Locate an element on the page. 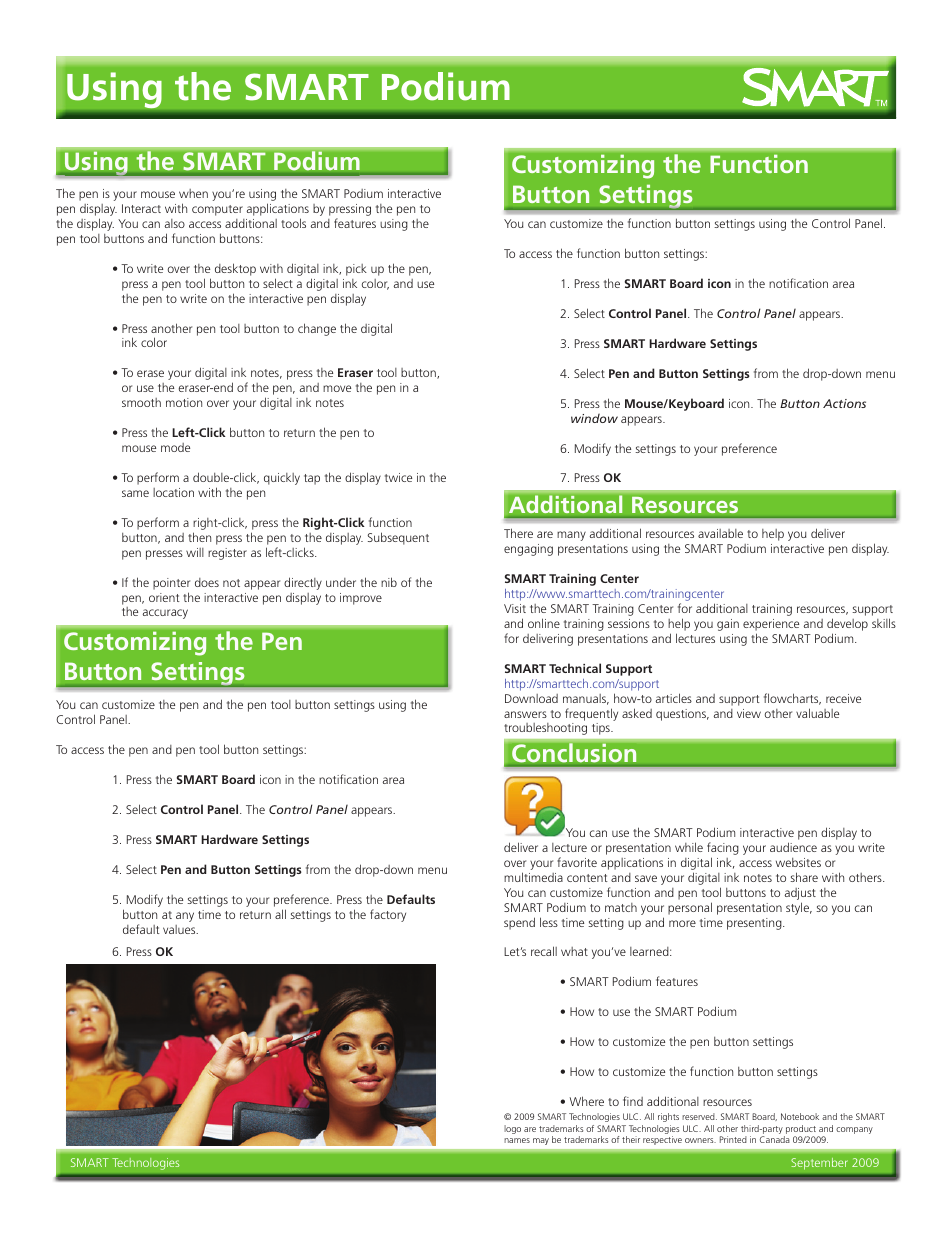 This image has width=952, height=1233. There is located at coordinates (518, 533).
